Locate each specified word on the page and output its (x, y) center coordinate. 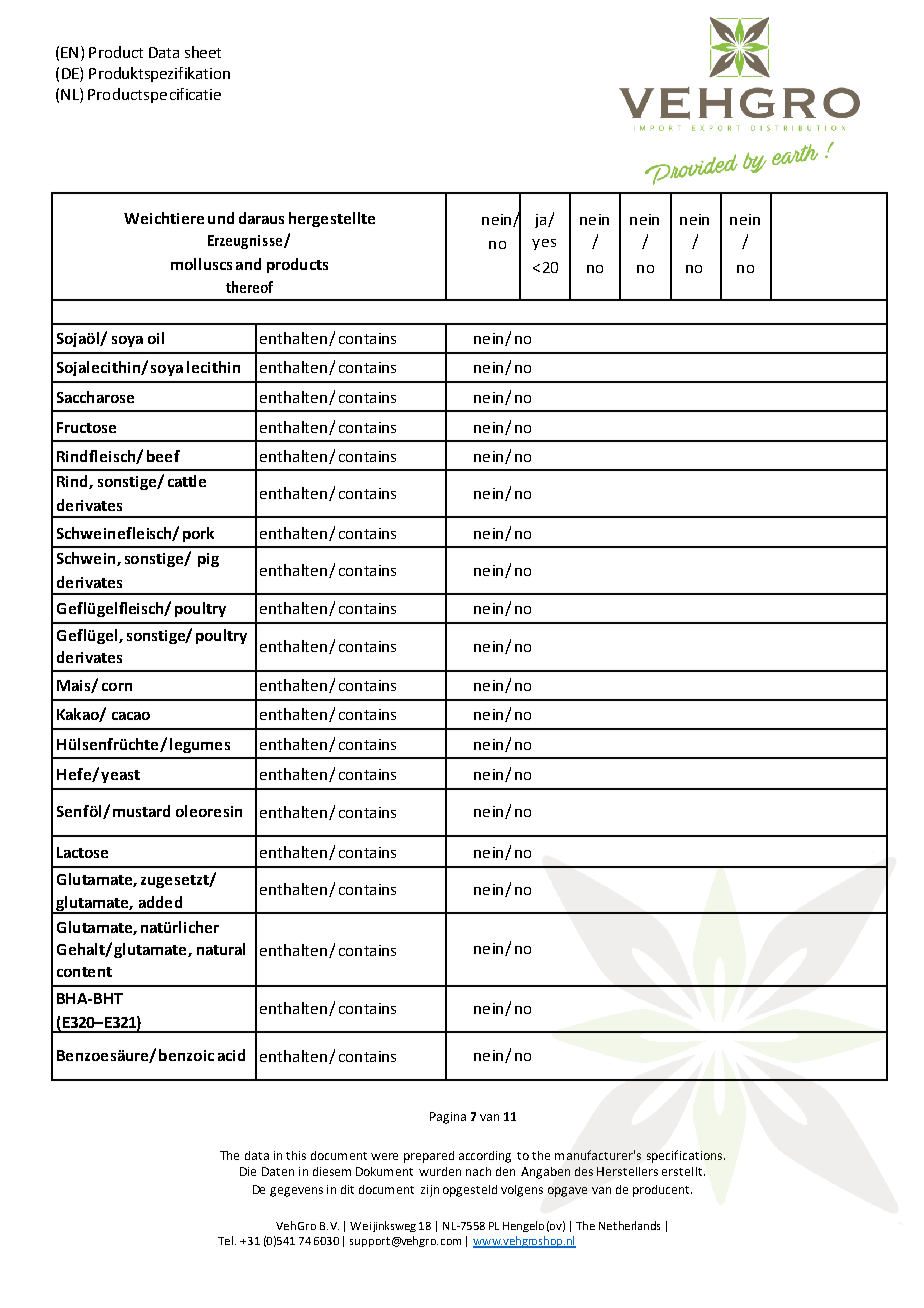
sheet (203, 52)
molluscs (201, 264)
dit (347, 1189)
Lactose (82, 852)
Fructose (86, 427)
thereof (249, 287)
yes (544, 244)
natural (221, 949)
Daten (278, 1171)
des (584, 1171)
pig (208, 560)
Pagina (448, 1118)
